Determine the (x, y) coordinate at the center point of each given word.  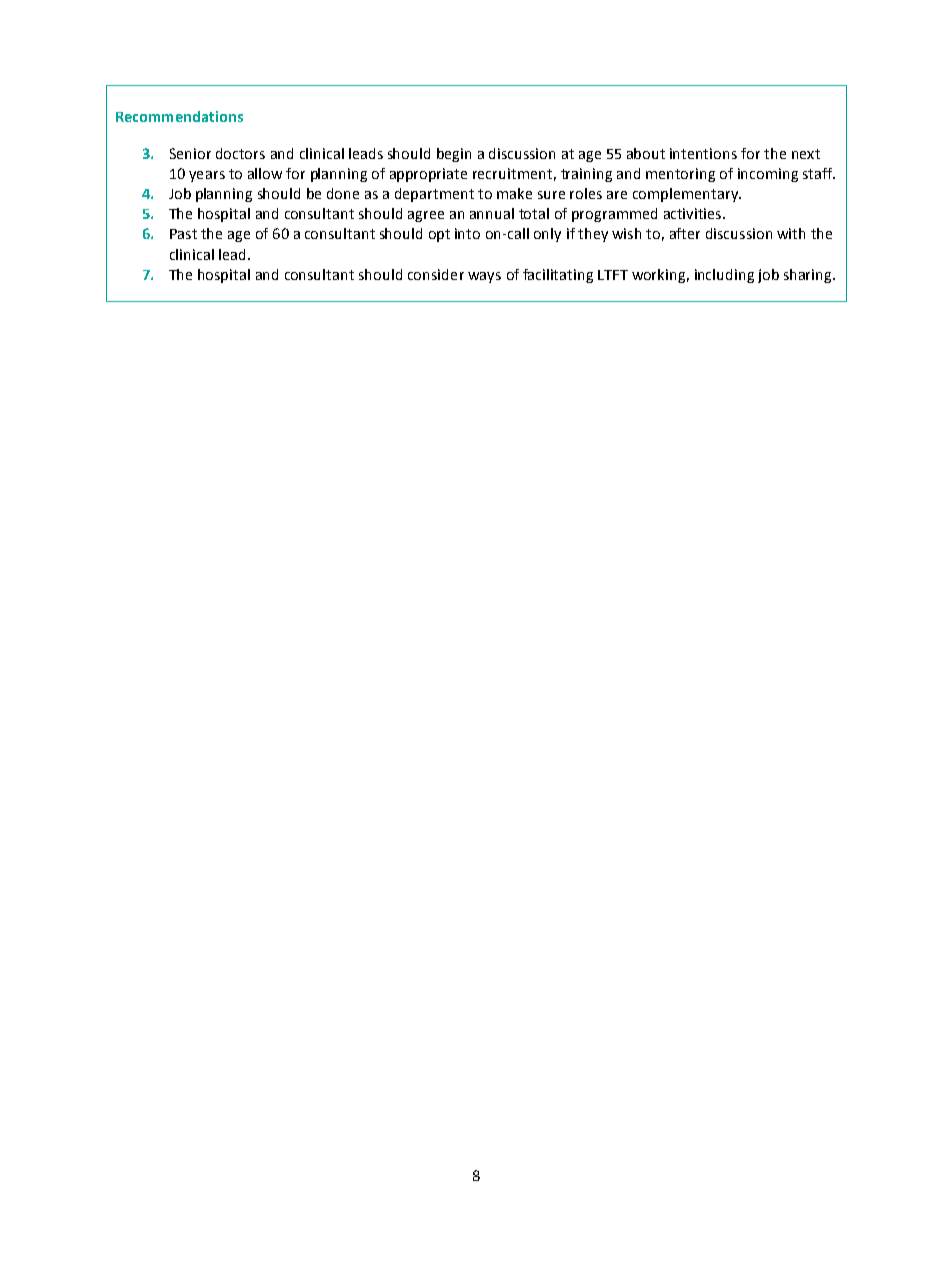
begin (454, 155)
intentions (703, 153)
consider (436, 274)
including (724, 276)
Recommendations (179, 116)
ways (484, 277)
